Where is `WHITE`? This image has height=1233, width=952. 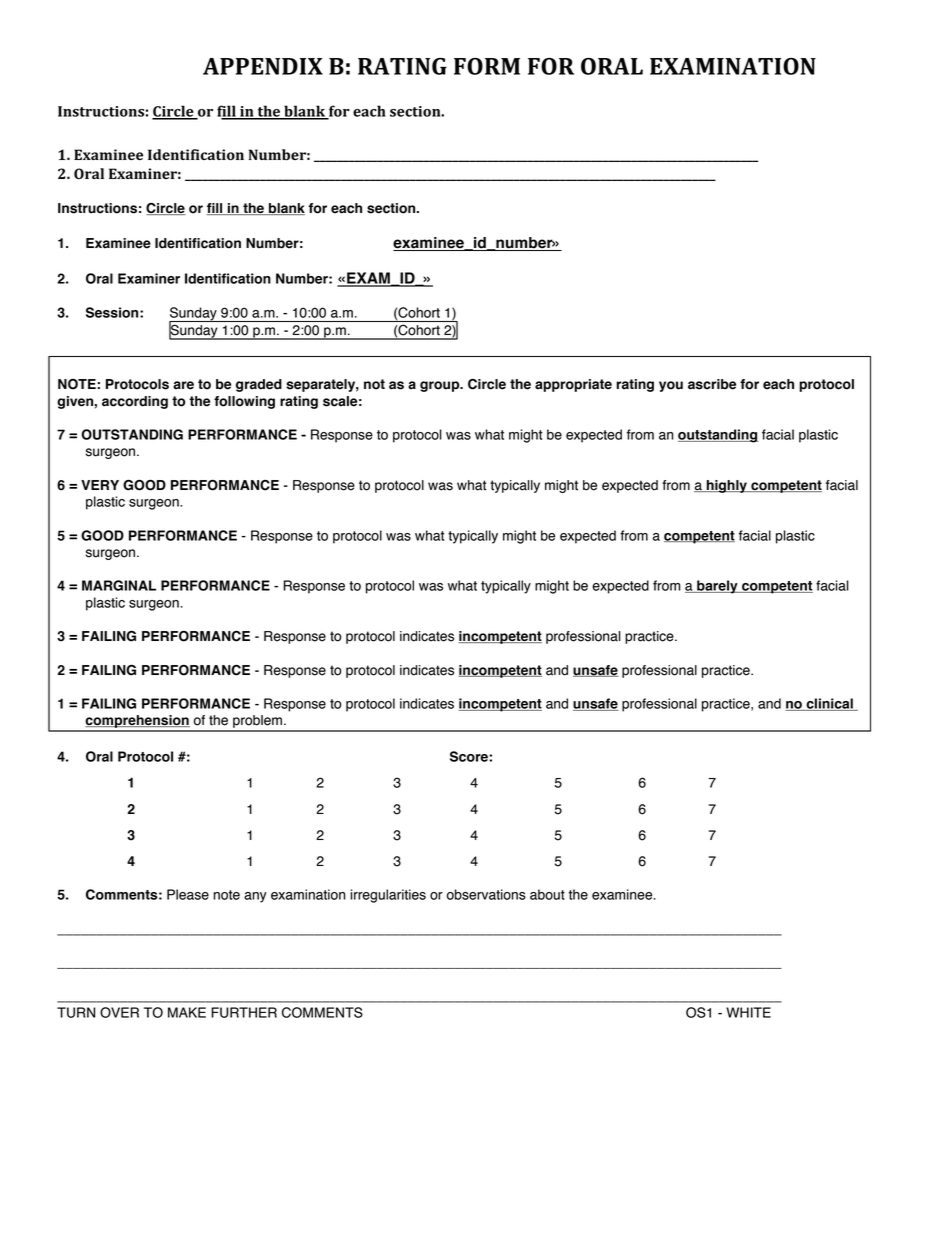 WHITE is located at coordinates (748, 1012).
